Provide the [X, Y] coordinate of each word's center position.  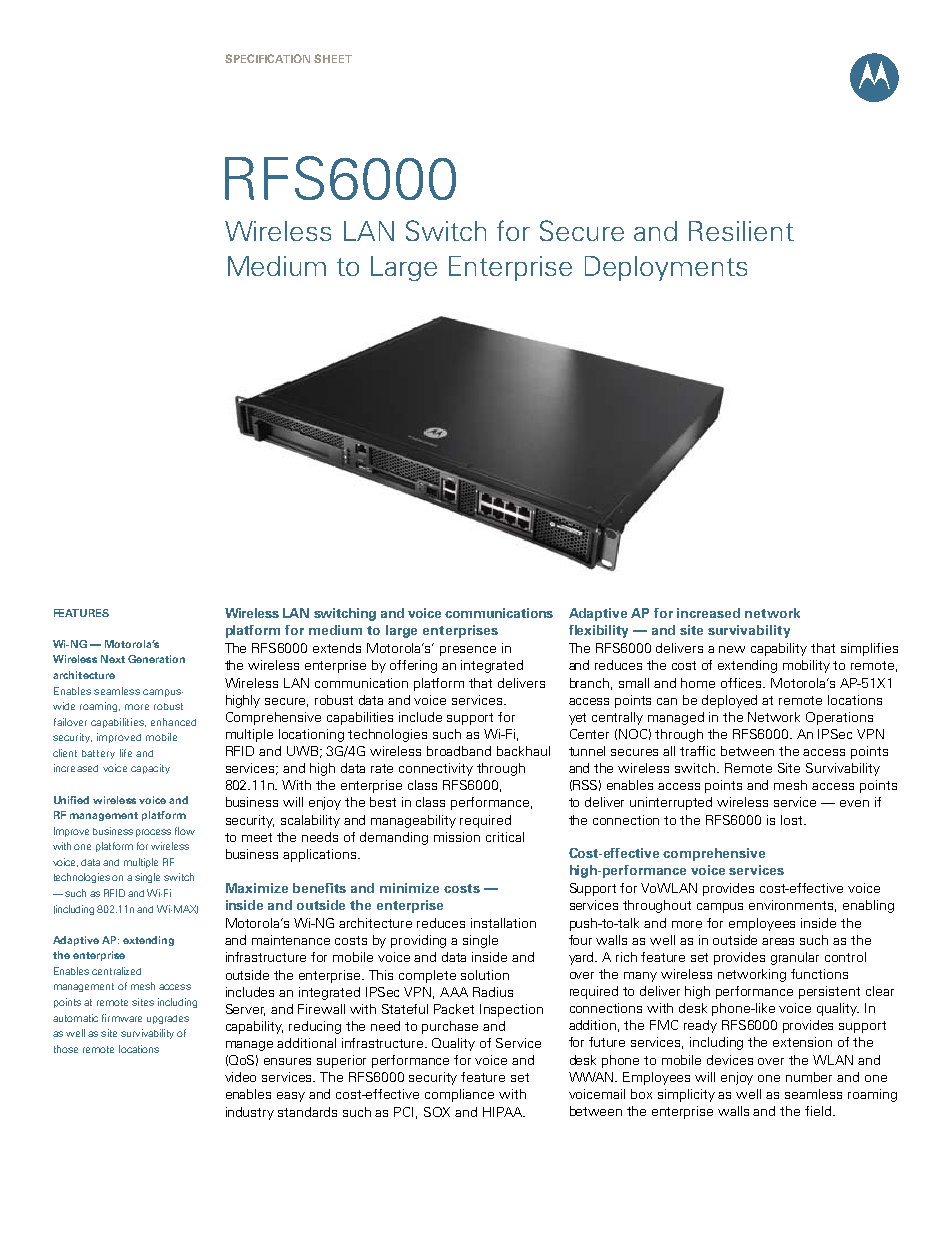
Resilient [741, 231]
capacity [150, 769]
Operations [839, 718]
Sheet [333, 58]
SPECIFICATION [267, 58]
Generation [156, 659]
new [732, 649]
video [240, 1077]
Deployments [666, 268]
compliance [459, 1095]
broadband [459, 751]
